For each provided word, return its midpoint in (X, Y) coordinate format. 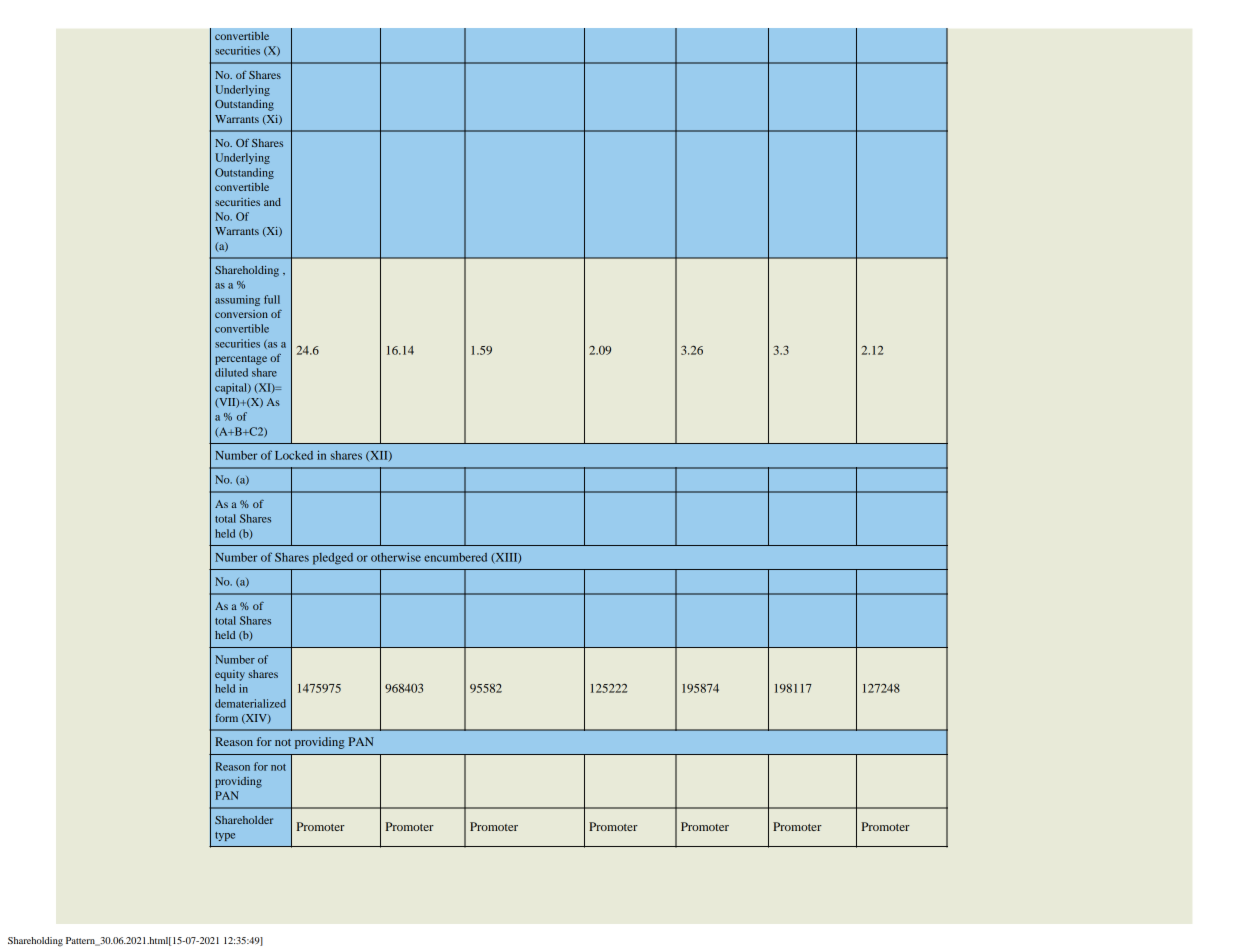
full (272, 299)
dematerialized (250, 703)
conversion (241, 314)
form (226, 718)
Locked (294, 455)
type (225, 836)
